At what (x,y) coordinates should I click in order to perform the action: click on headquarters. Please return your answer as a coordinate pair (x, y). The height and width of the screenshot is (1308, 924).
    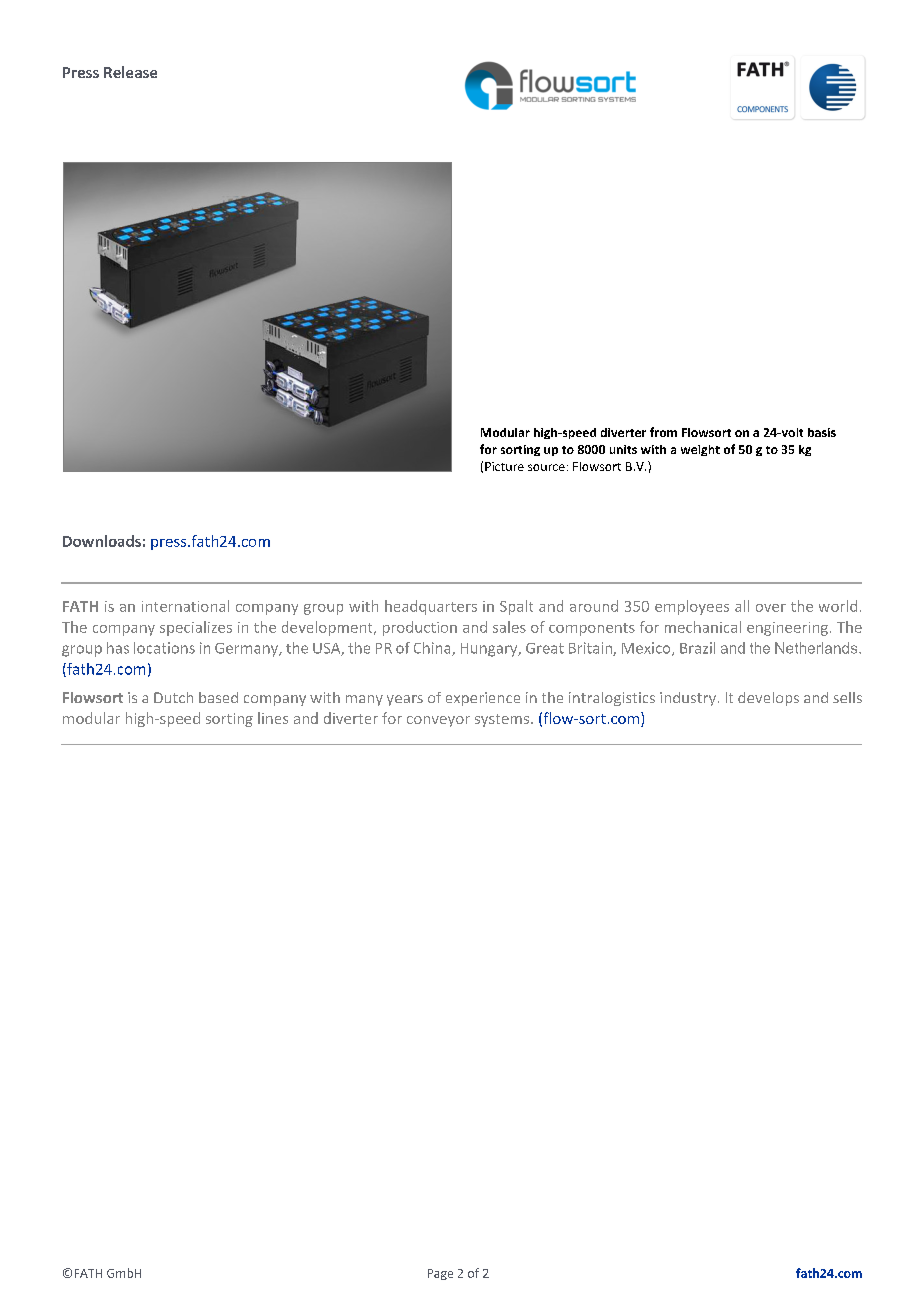
    Looking at the image, I should click on (431, 607).
